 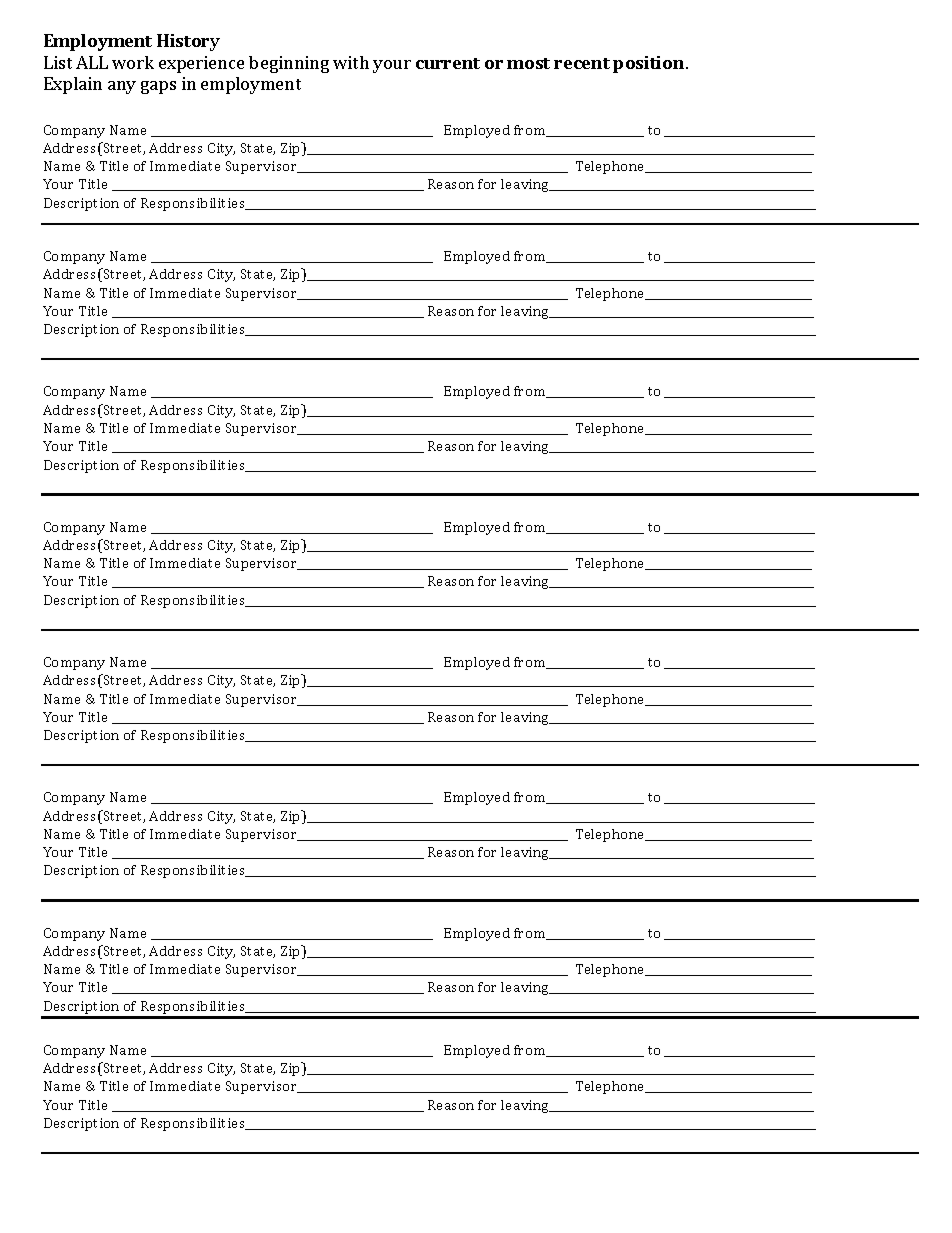 What do you see at coordinates (528, 63) in the image?
I see `most` at bounding box center [528, 63].
